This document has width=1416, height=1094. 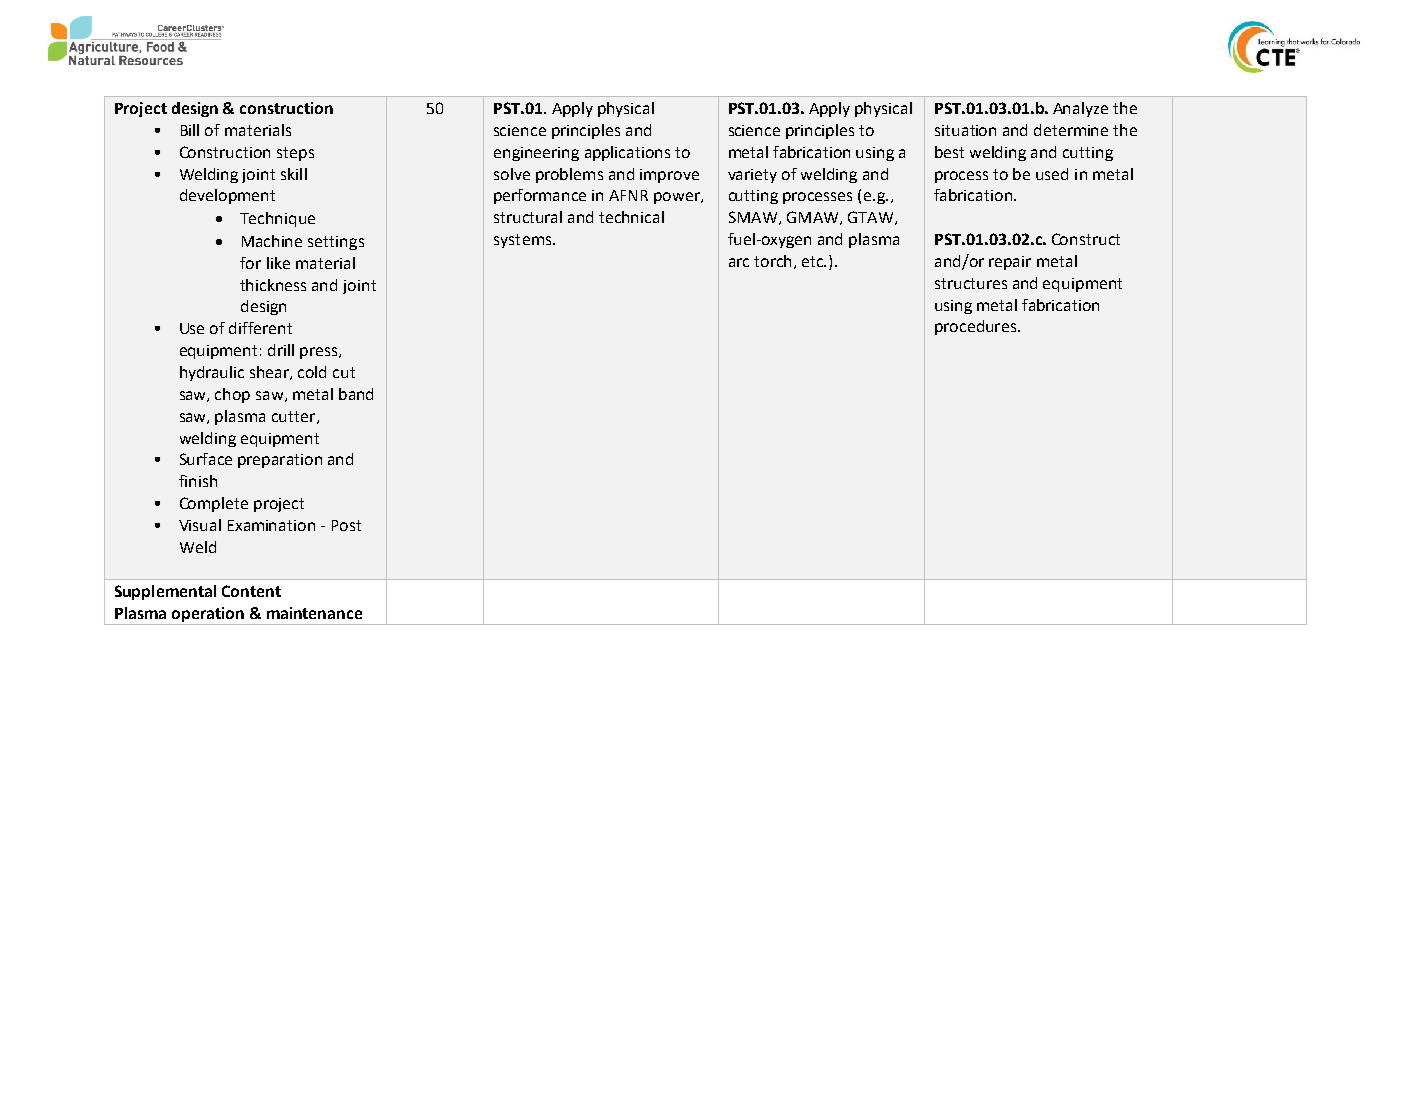 What do you see at coordinates (190, 130) in the document?
I see `Bill` at bounding box center [190, 130].
